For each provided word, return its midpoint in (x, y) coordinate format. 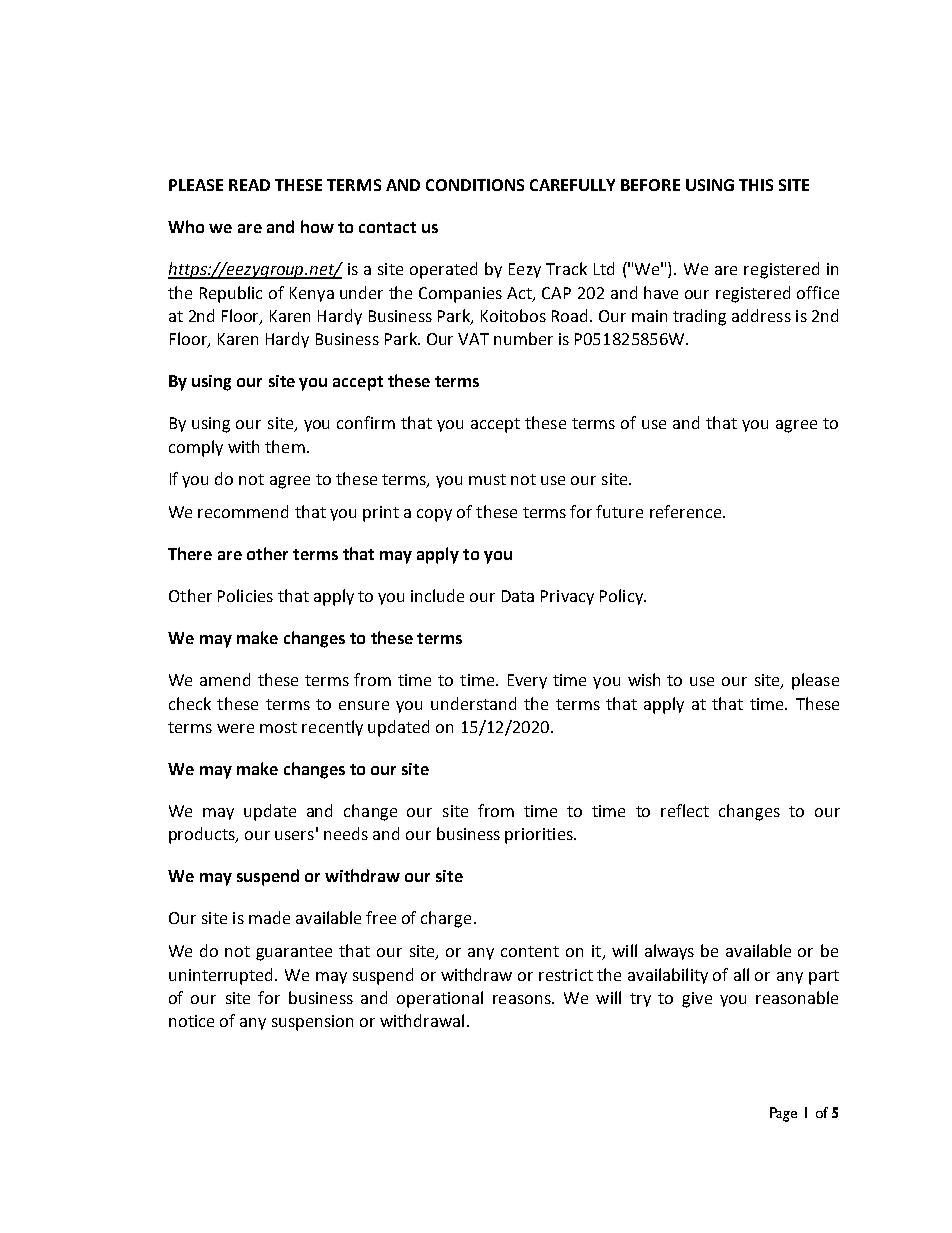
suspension (312, 1023)
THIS (756, 185)
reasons (523, 999)
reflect (685, 810)
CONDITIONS (475, 185)
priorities (540, 836)
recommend (243, 511)
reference (687, 511)
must (487, 479)
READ (249, 185)
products (203, 835)
